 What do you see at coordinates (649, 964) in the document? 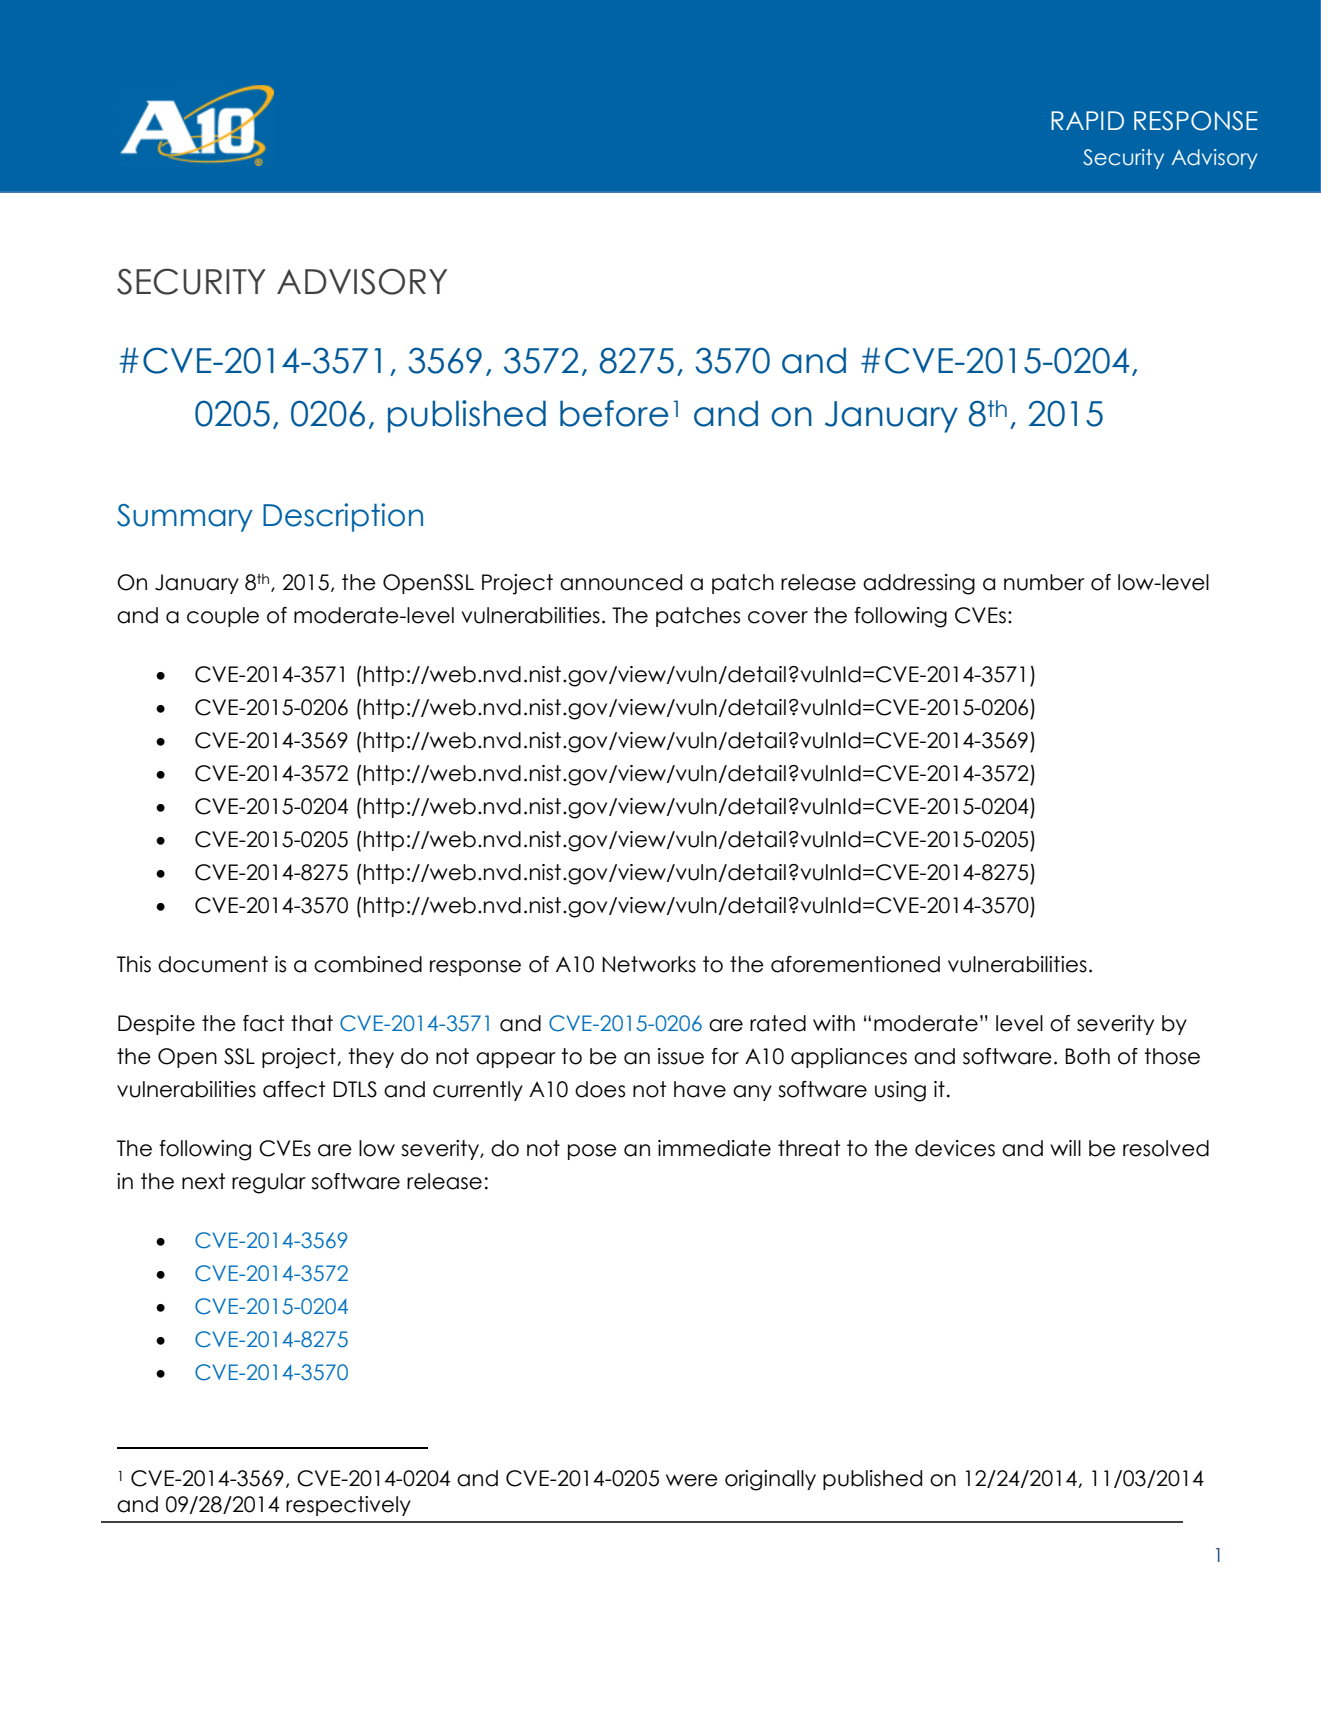
I see `Networks` at bounding box center [649, 964].
